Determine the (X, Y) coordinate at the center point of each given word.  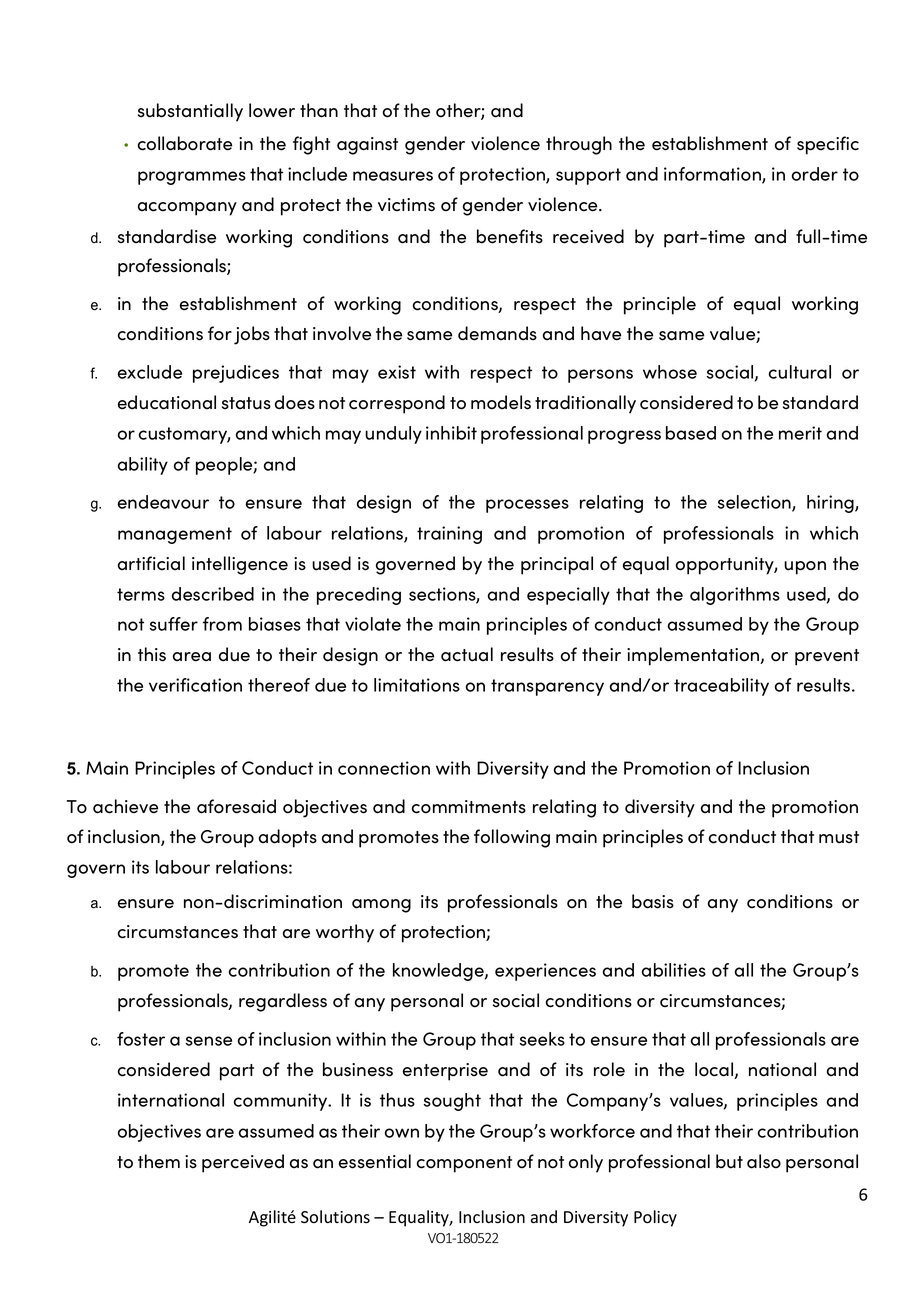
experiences (545, 972)
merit (800, 433)
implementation (694, 656)
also (764, 1161)
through (579, 145)
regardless (283, 1002)
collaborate (184, 143)
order (815, 174)
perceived (243, 1163)
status (246, 403)
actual (467, 654)
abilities (674, 970)
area (192, 657)
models (501, 402)
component (464, 1164)
